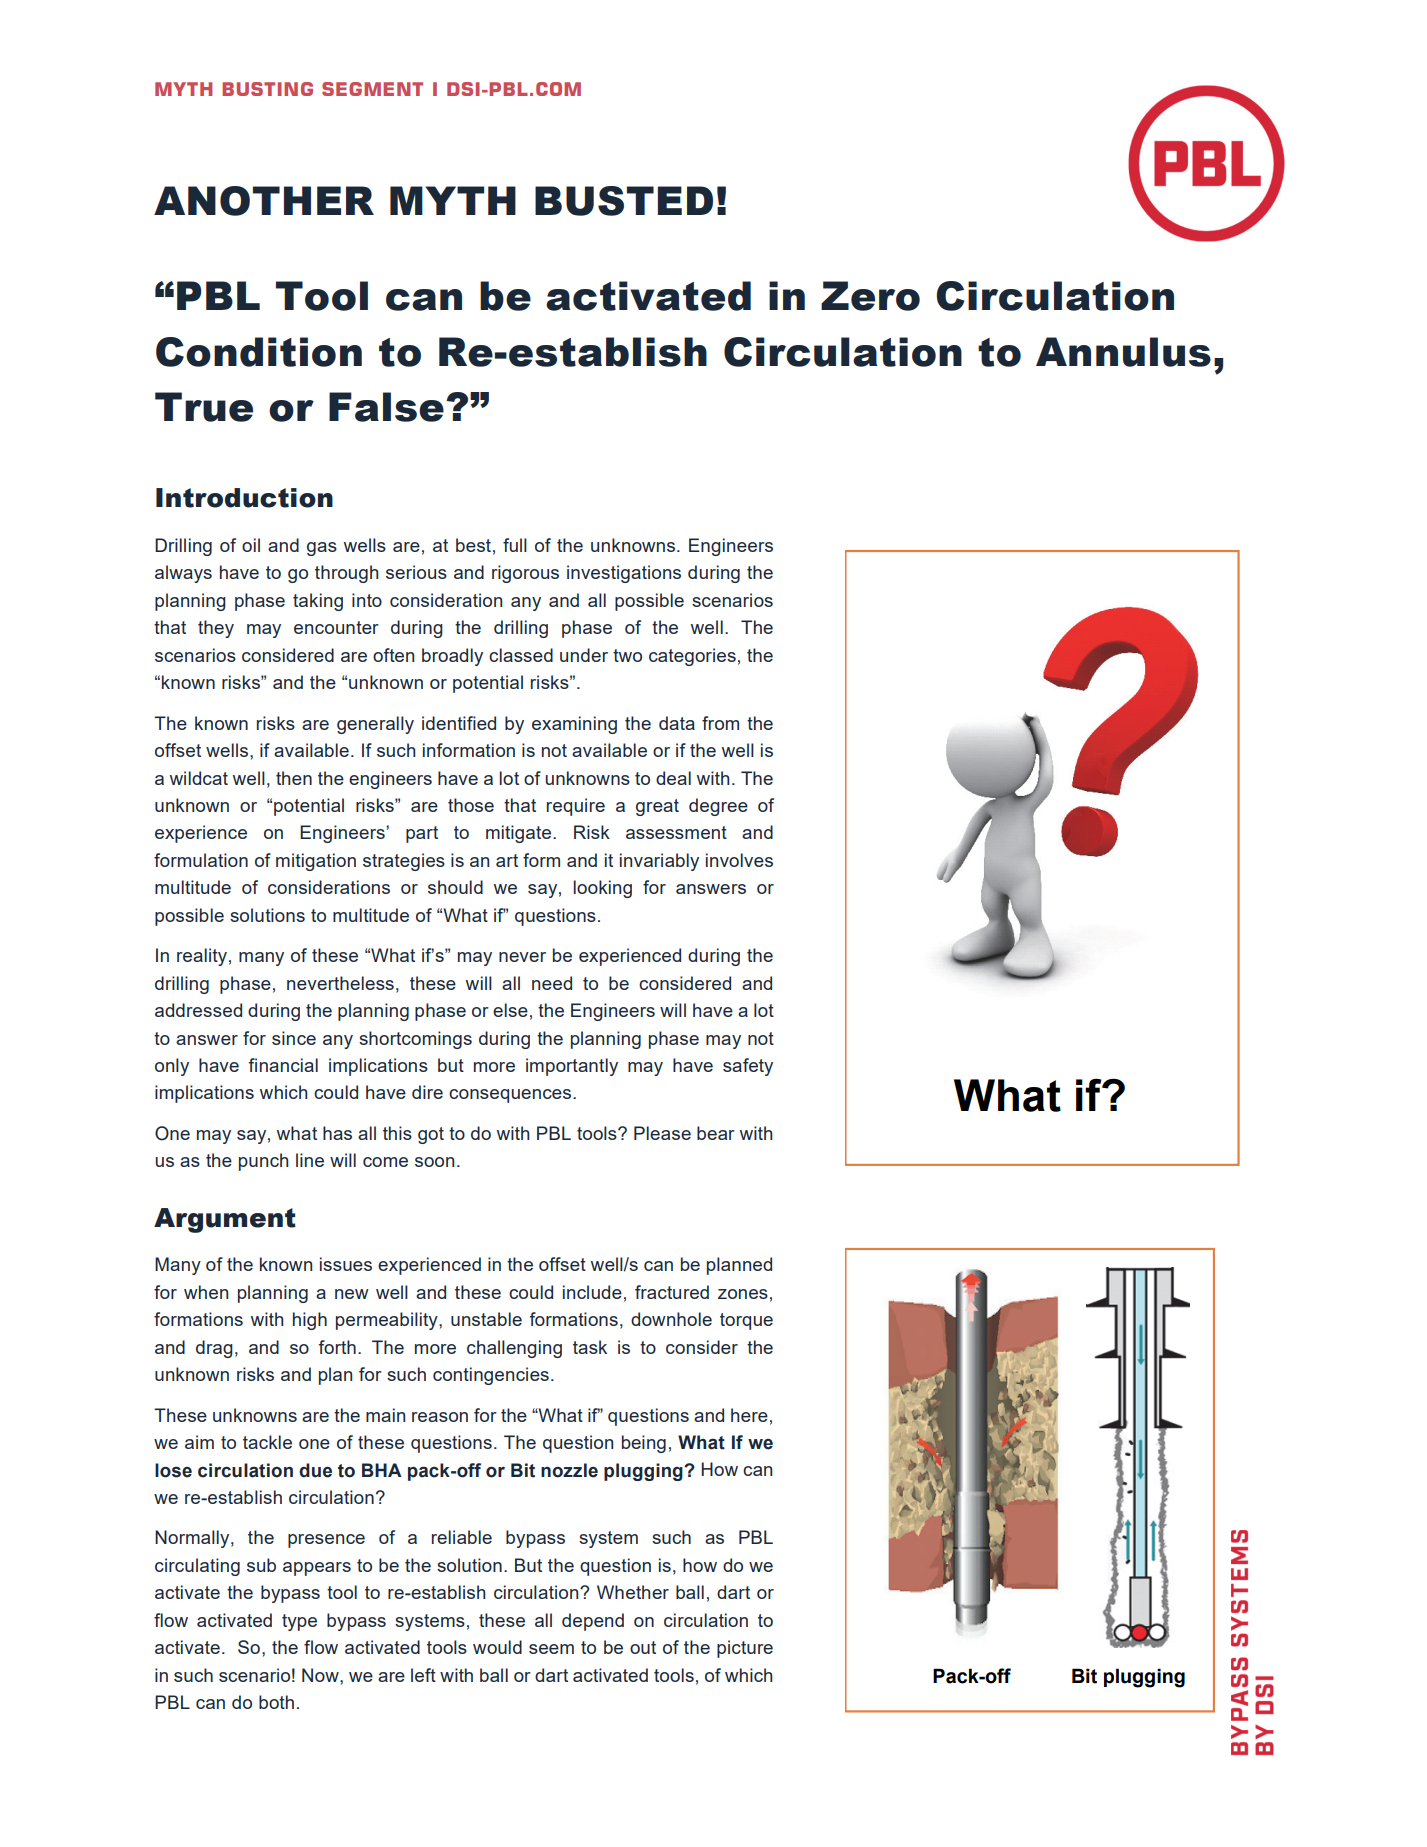  Describe the element at coordinates (299, 1622) in the image. I see `type` at that location.
